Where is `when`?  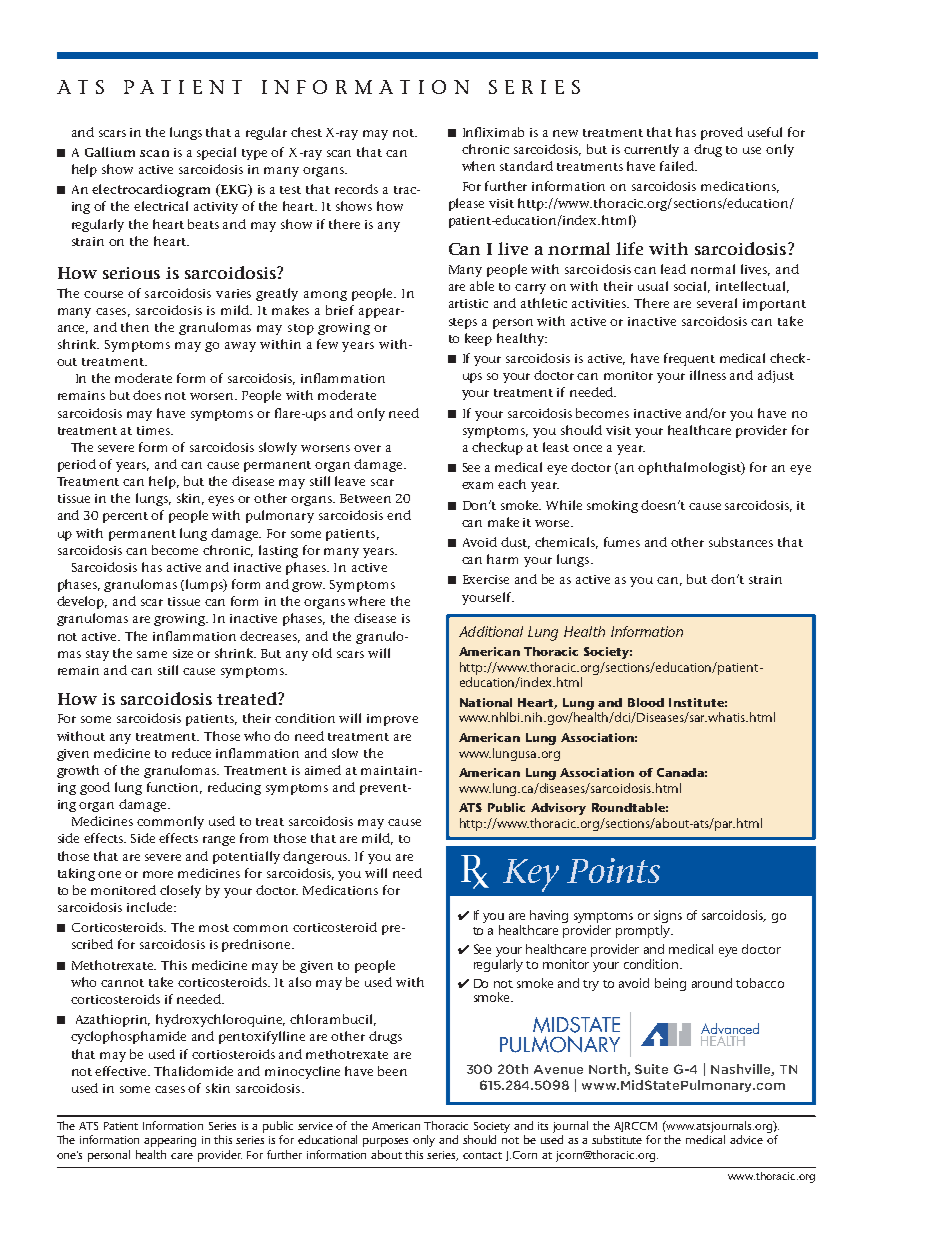 when is located at coordinates (478, 166).
